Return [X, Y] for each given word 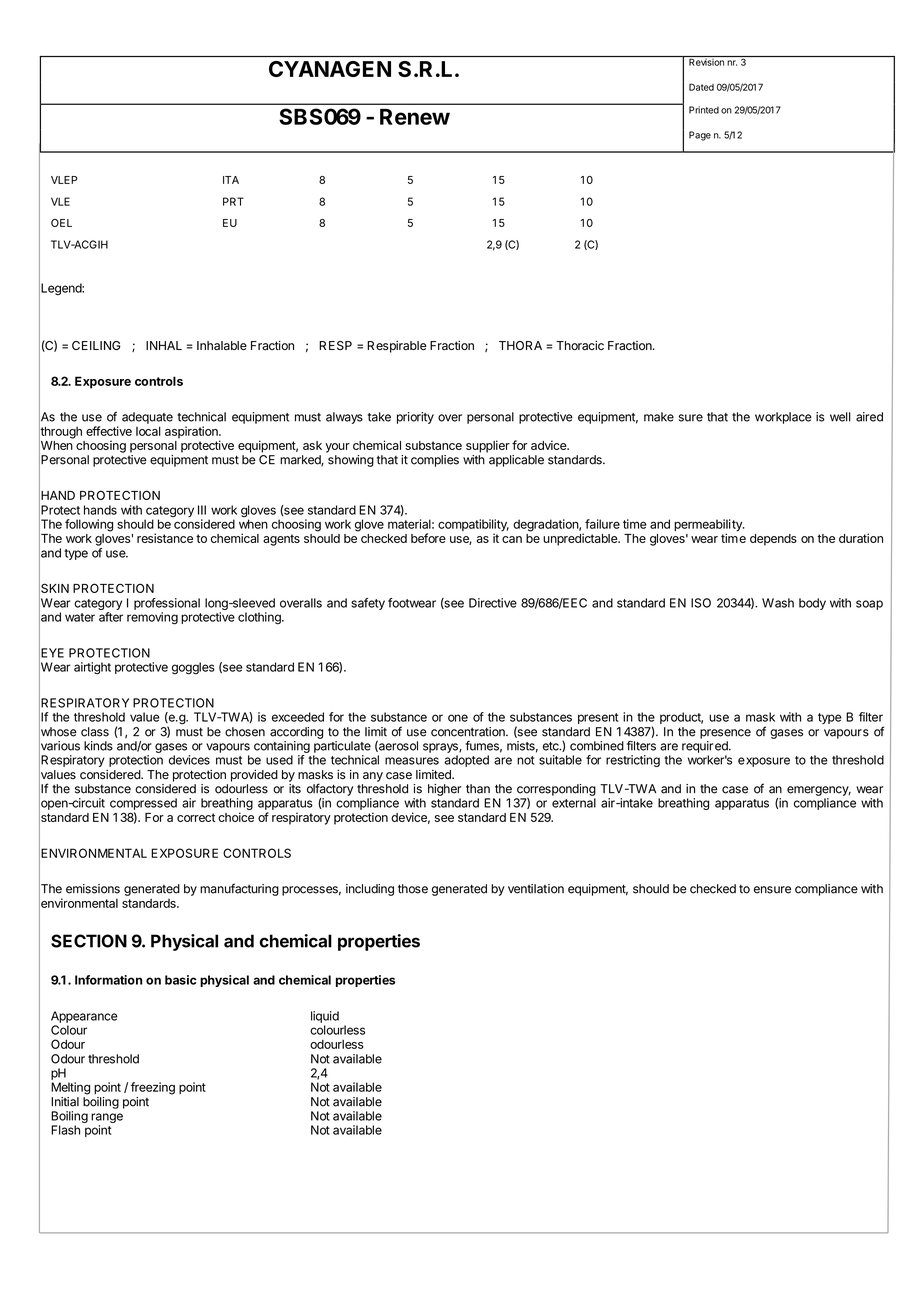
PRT [233, 201]
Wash [778, 603]
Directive [493, 603]
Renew [415, 117]
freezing [153, 1088]
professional [167, 604]
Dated [701, 87]
